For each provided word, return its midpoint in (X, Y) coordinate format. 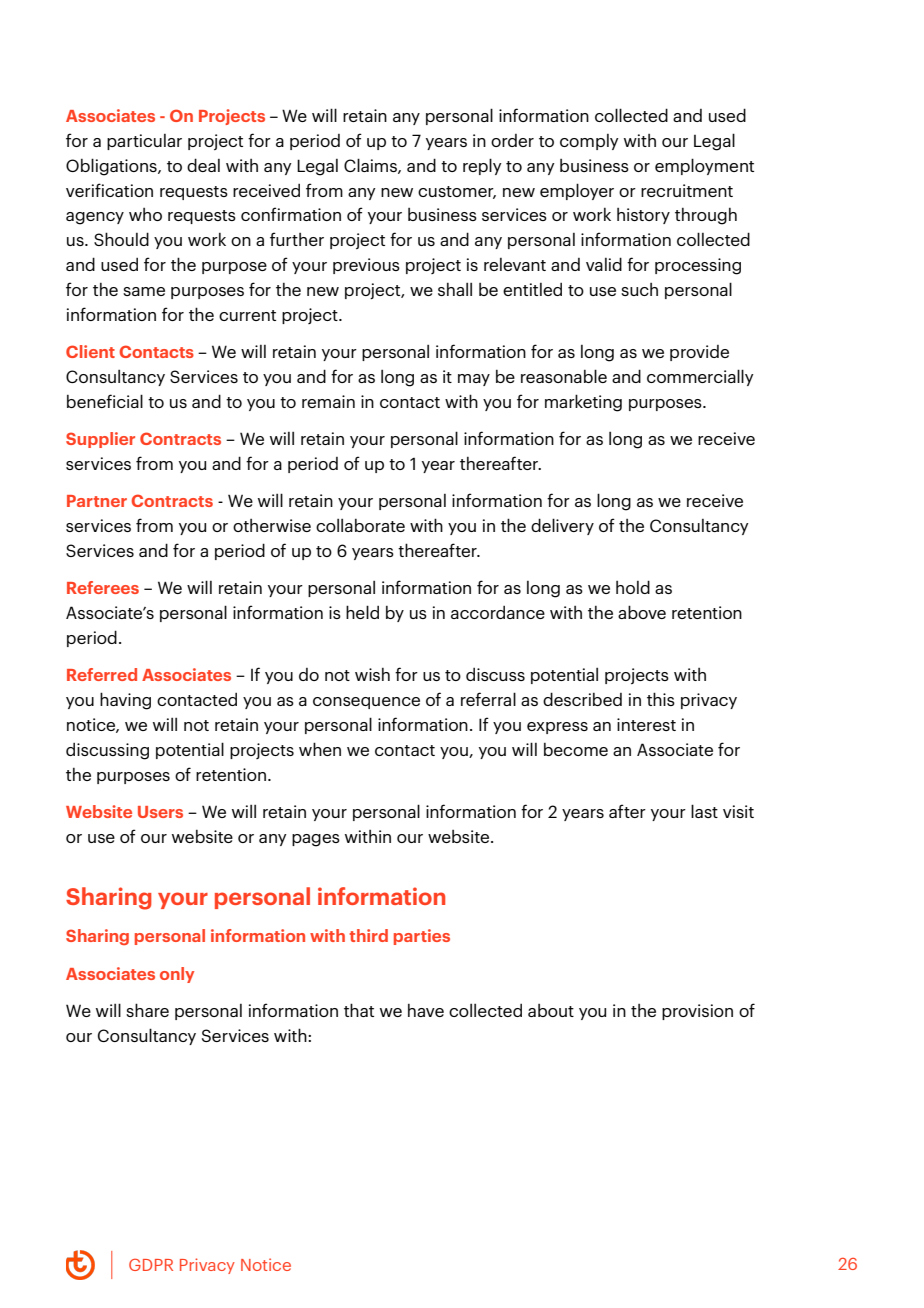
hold (633, 587)
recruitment (687, 190)
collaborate (360, 525)
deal (203, 165)
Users (160, 812)
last (704, 811)
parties (422, 937)
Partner (97, 501)
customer (457, 192)
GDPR (151, 1265)
